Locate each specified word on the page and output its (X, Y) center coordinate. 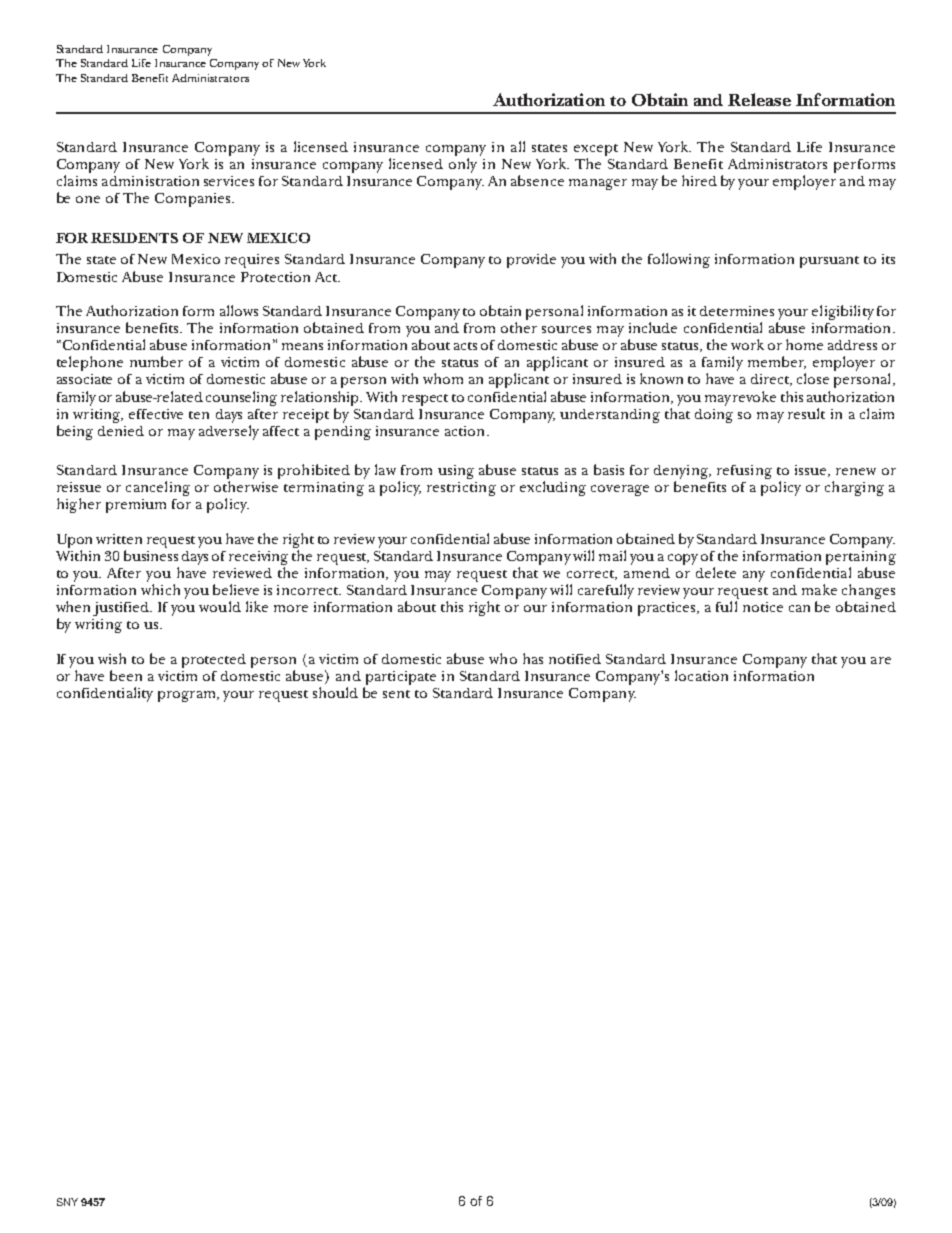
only (463, 165)
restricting (461, 489)
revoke (754, 396)
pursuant (829, 262)
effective (156, 414)
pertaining (861, 559)
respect (425, 400)
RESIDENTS (134, 238)
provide (531, 261)
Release (759, 99)
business (151, 555)
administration (150, 181)
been (126, 675)
